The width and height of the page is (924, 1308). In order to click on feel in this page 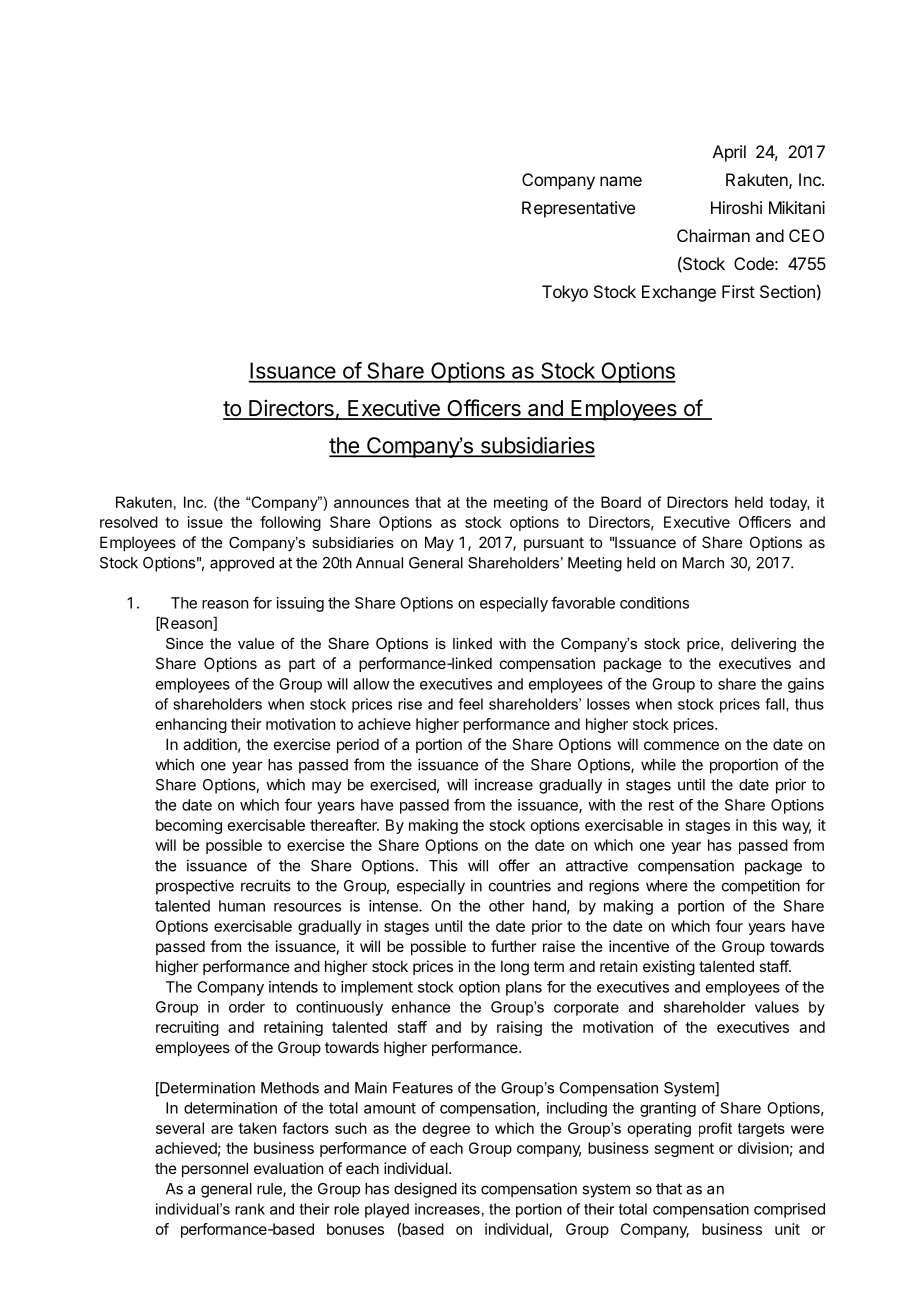, I will do `click(471, 704)`.
